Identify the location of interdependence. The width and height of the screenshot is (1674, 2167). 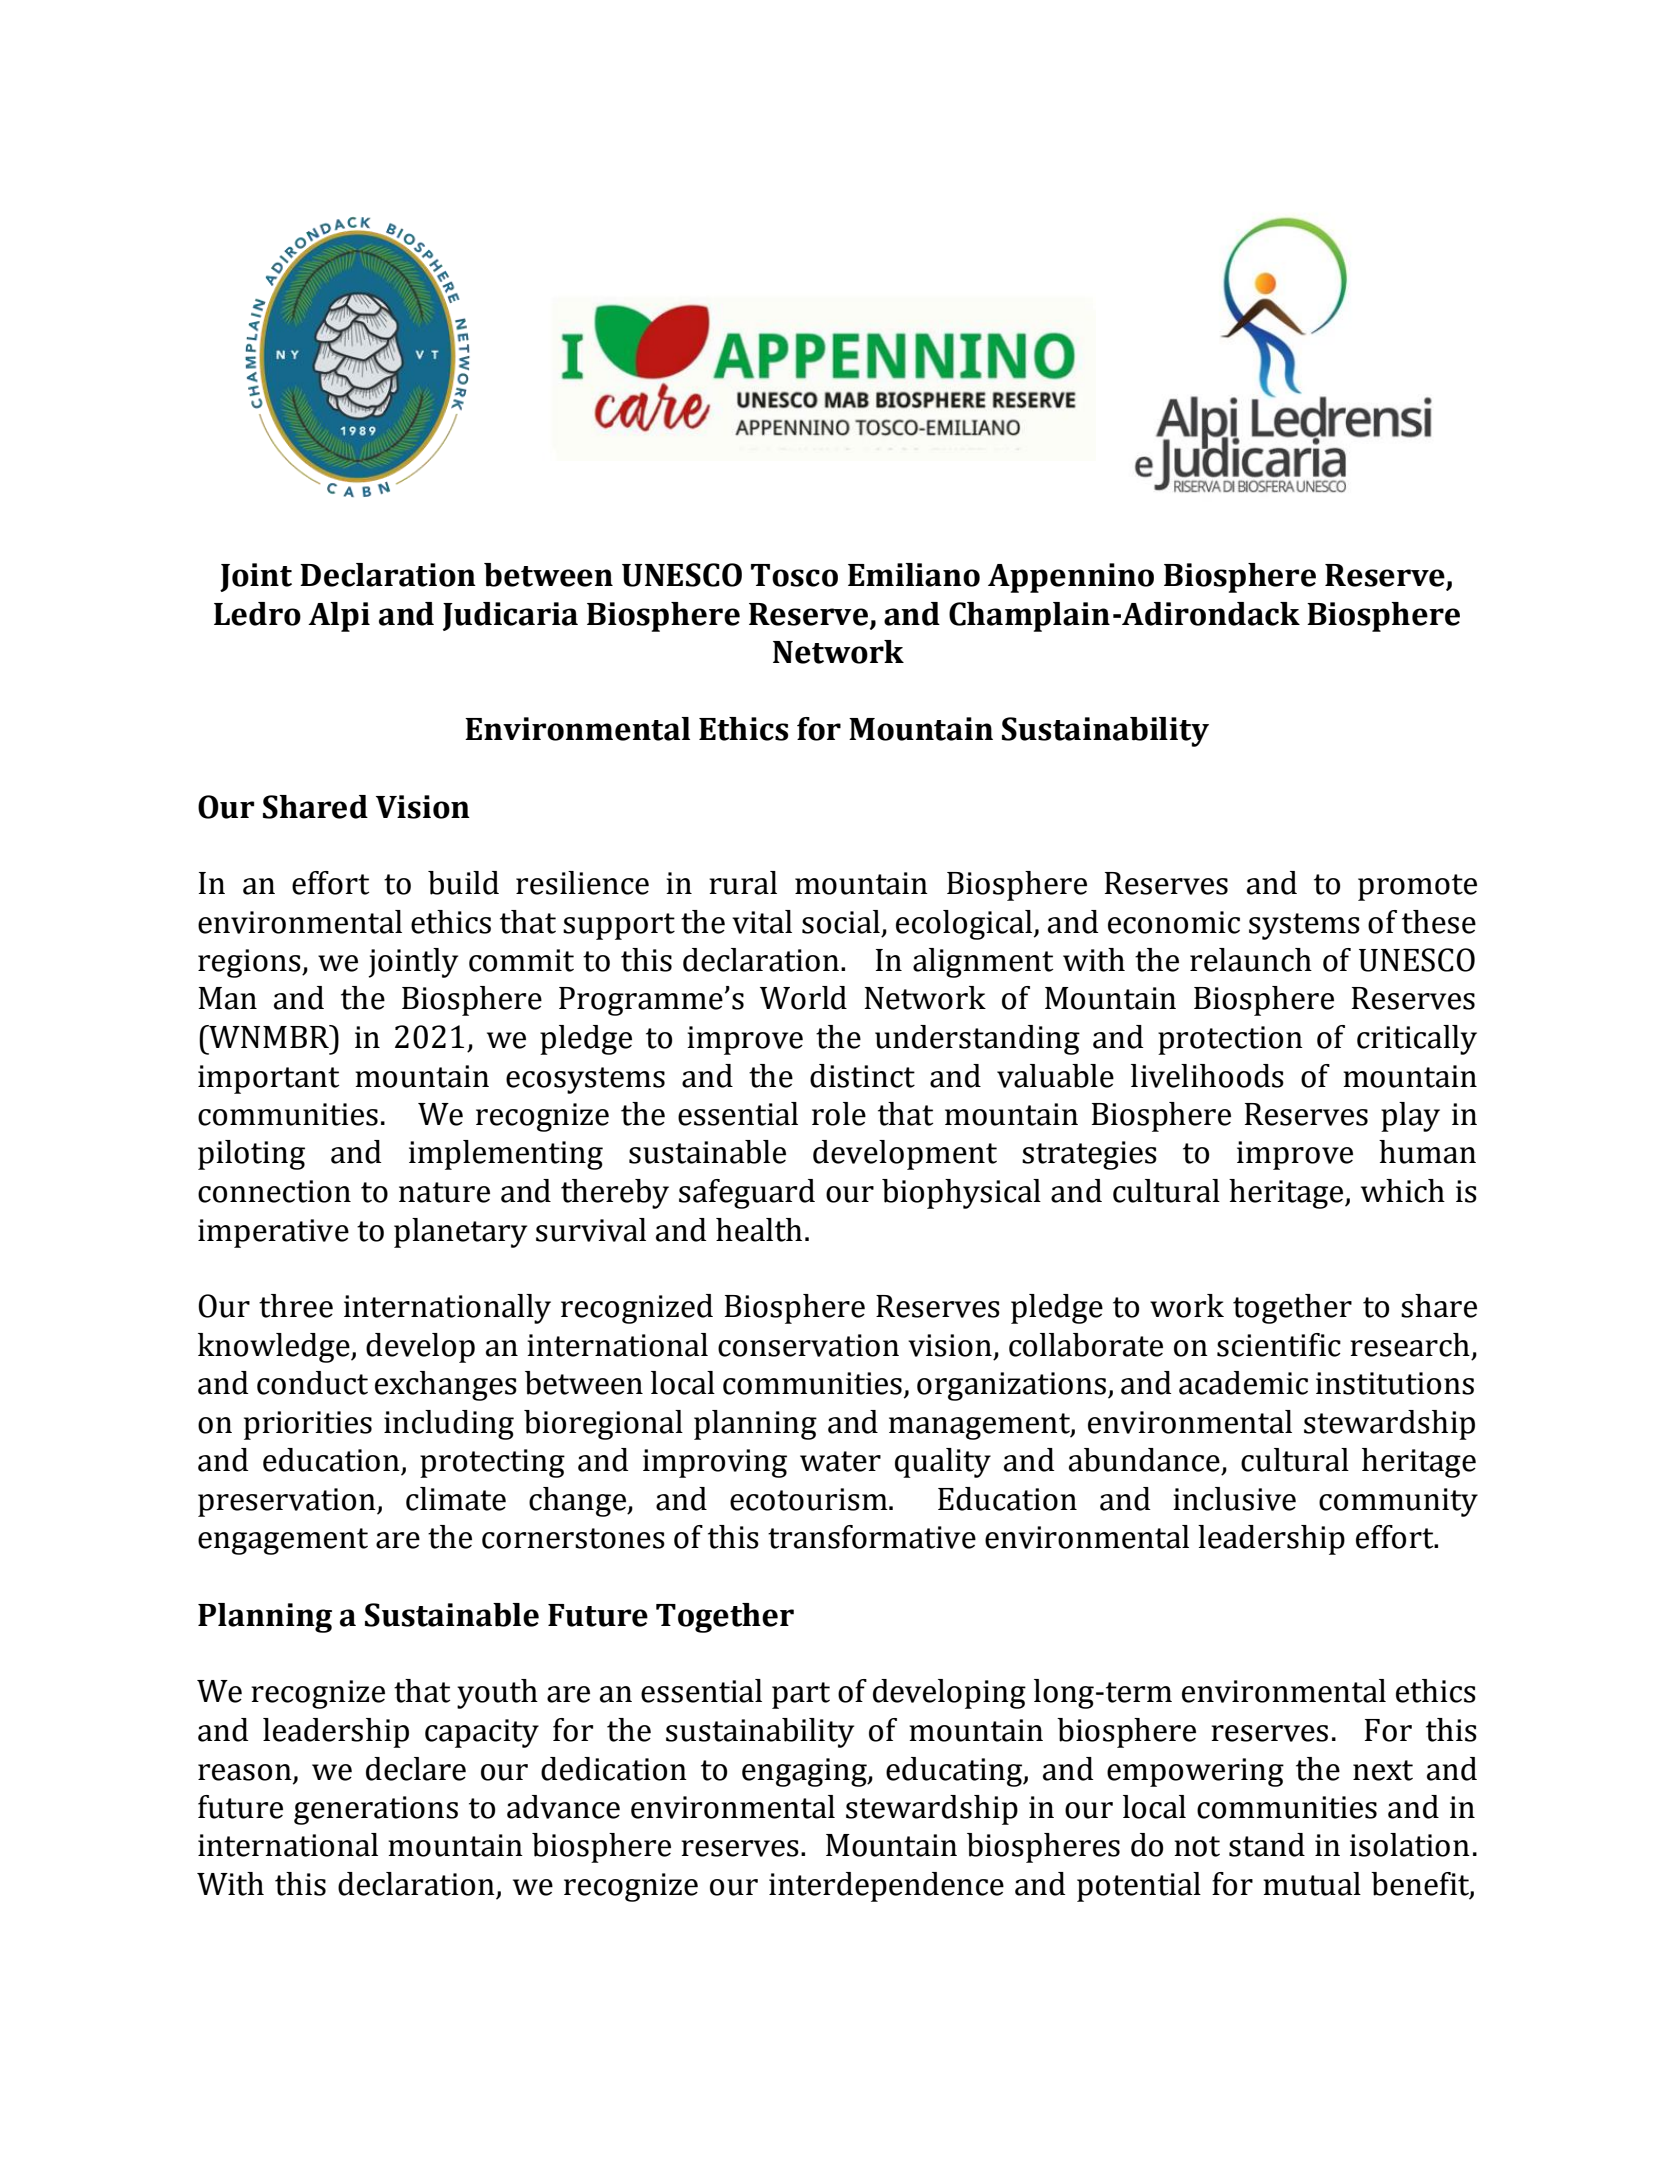
(886, 1887).
